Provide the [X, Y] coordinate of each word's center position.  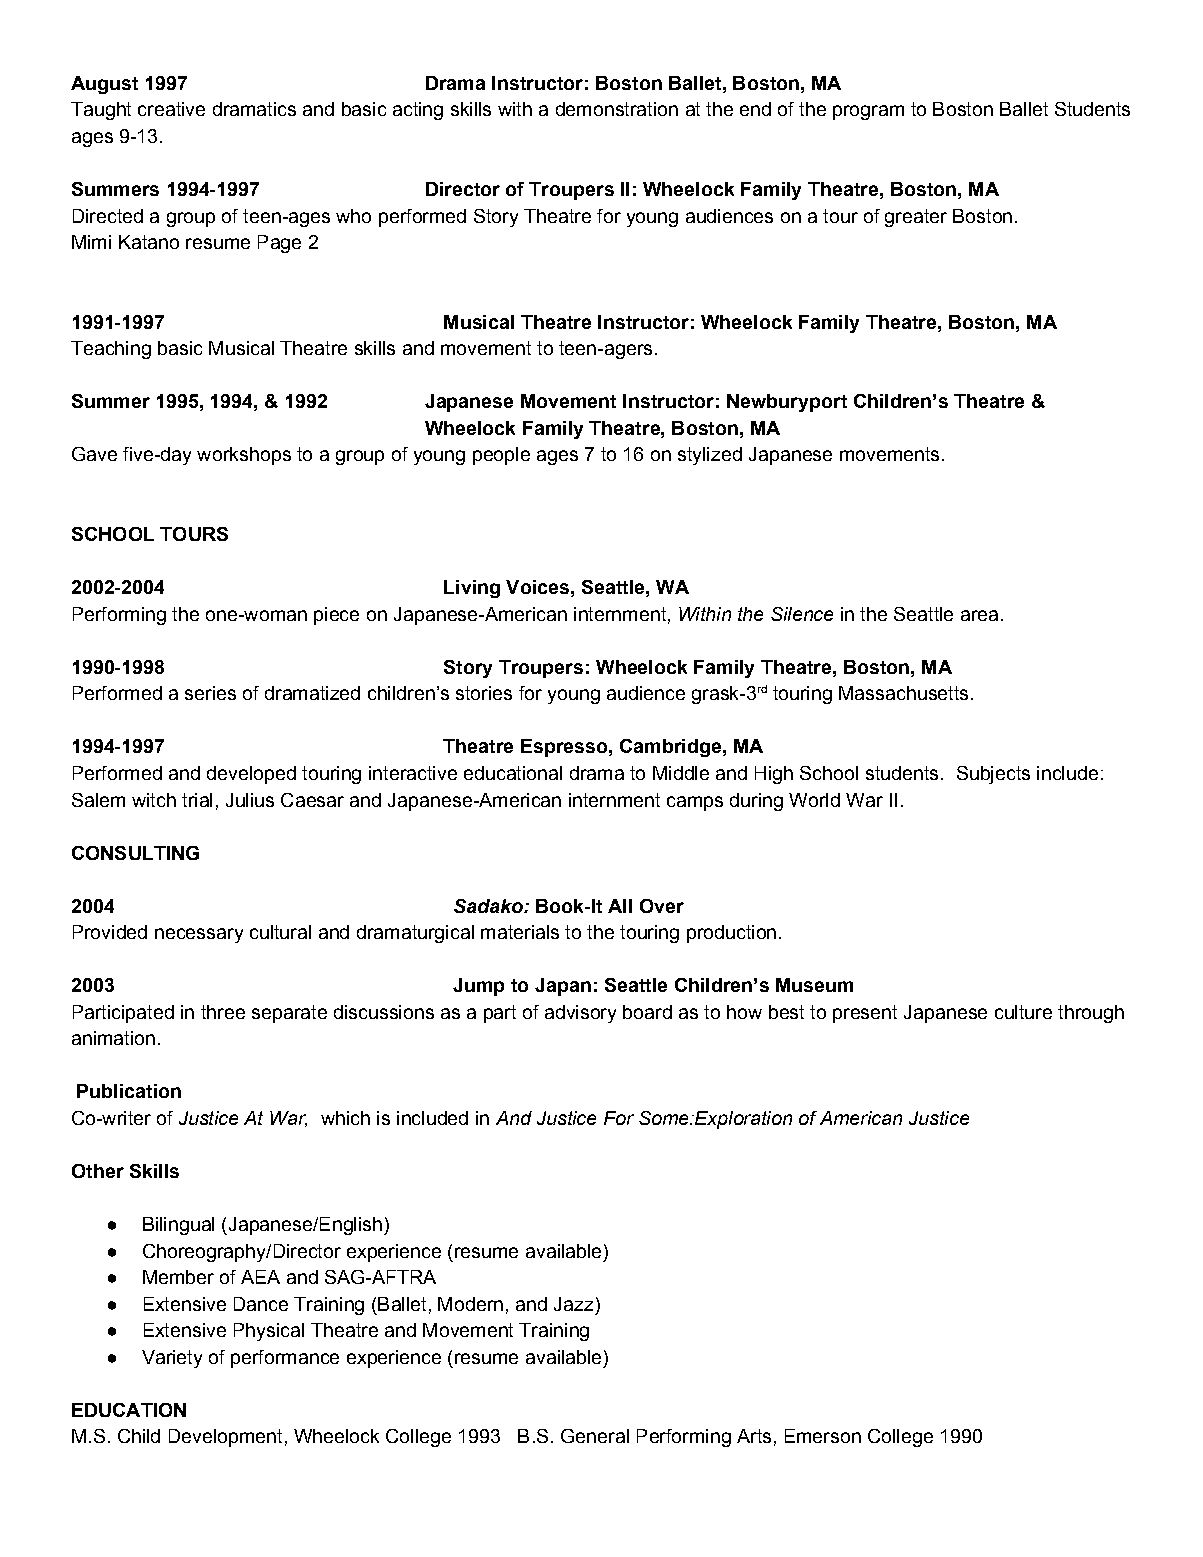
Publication [129, 1091]
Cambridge [670, 748]
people [501, 456]
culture [1023, 1012]
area [979, 615]
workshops [244, 456]
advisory [580, 1014]
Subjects [993, 775]
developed [251, 775]
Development [225, 1438]
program [868, 112]
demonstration [617, 109]
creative [171, 109]
